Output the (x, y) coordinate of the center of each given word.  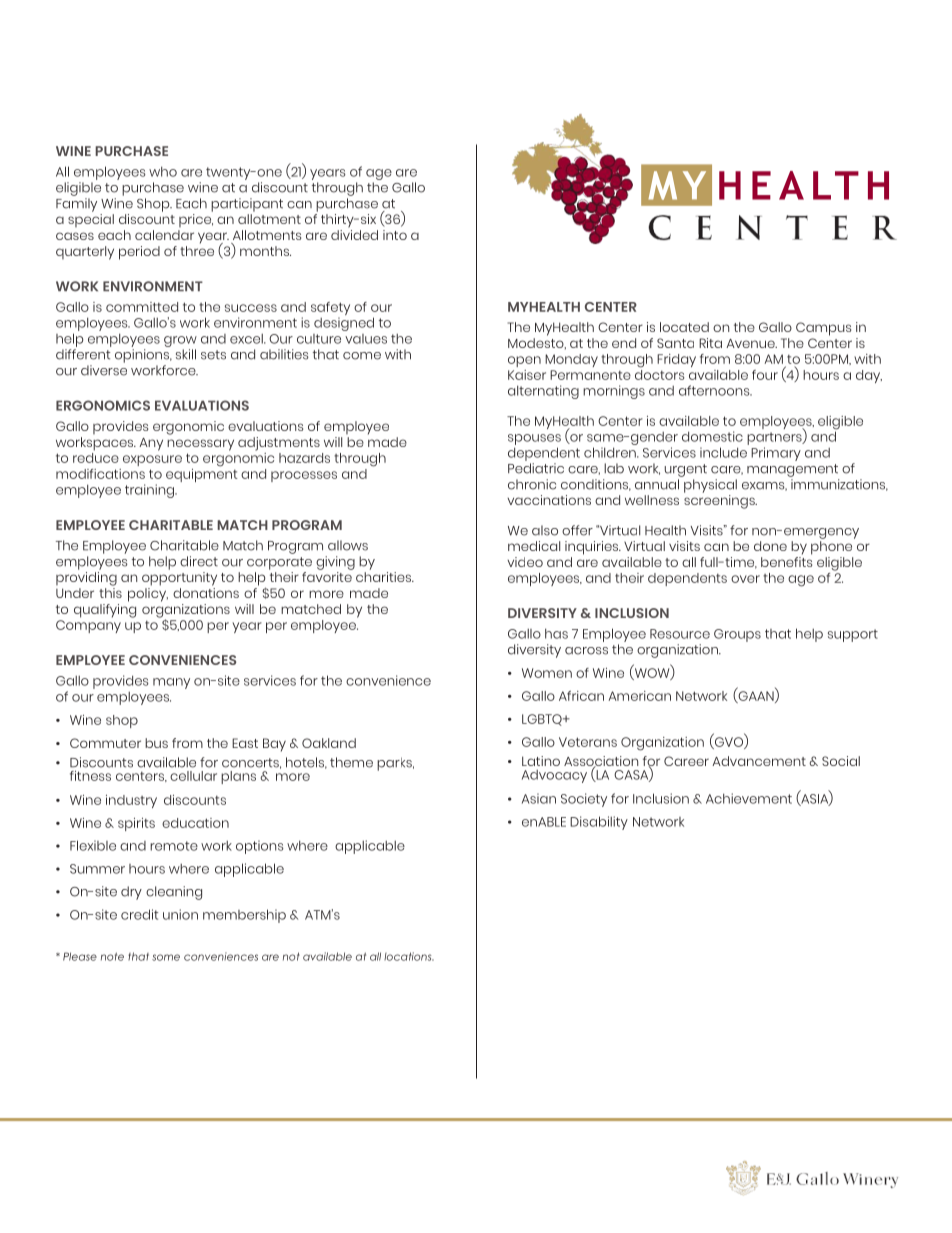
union (180, 914)
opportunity (179, 579)
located (684, 327)
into (395, 235)
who (163, 171)
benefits (786, 560)
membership (244, 916)
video (525, 562)
